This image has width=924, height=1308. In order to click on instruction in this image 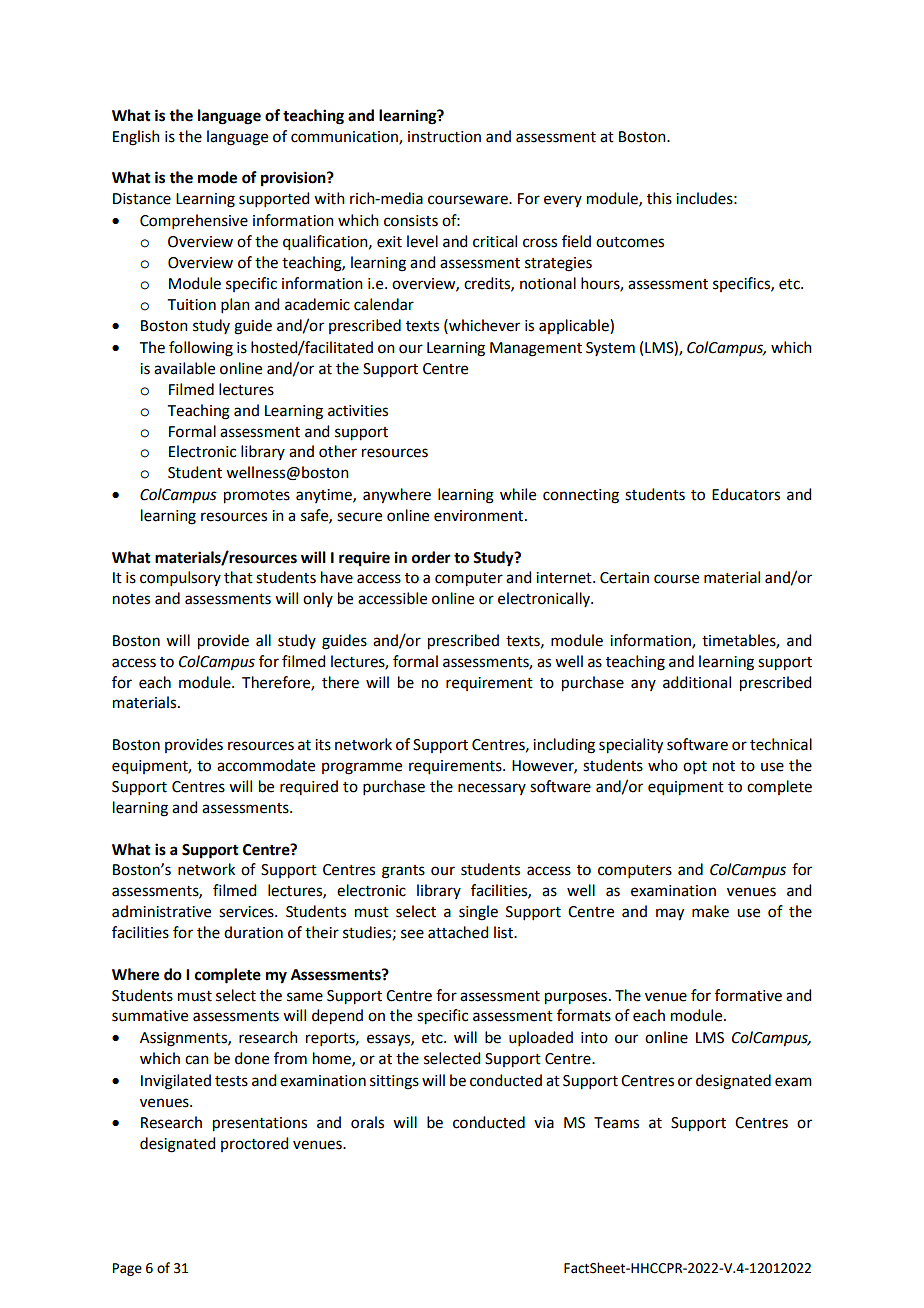, I will do `click(444, 137)`.
